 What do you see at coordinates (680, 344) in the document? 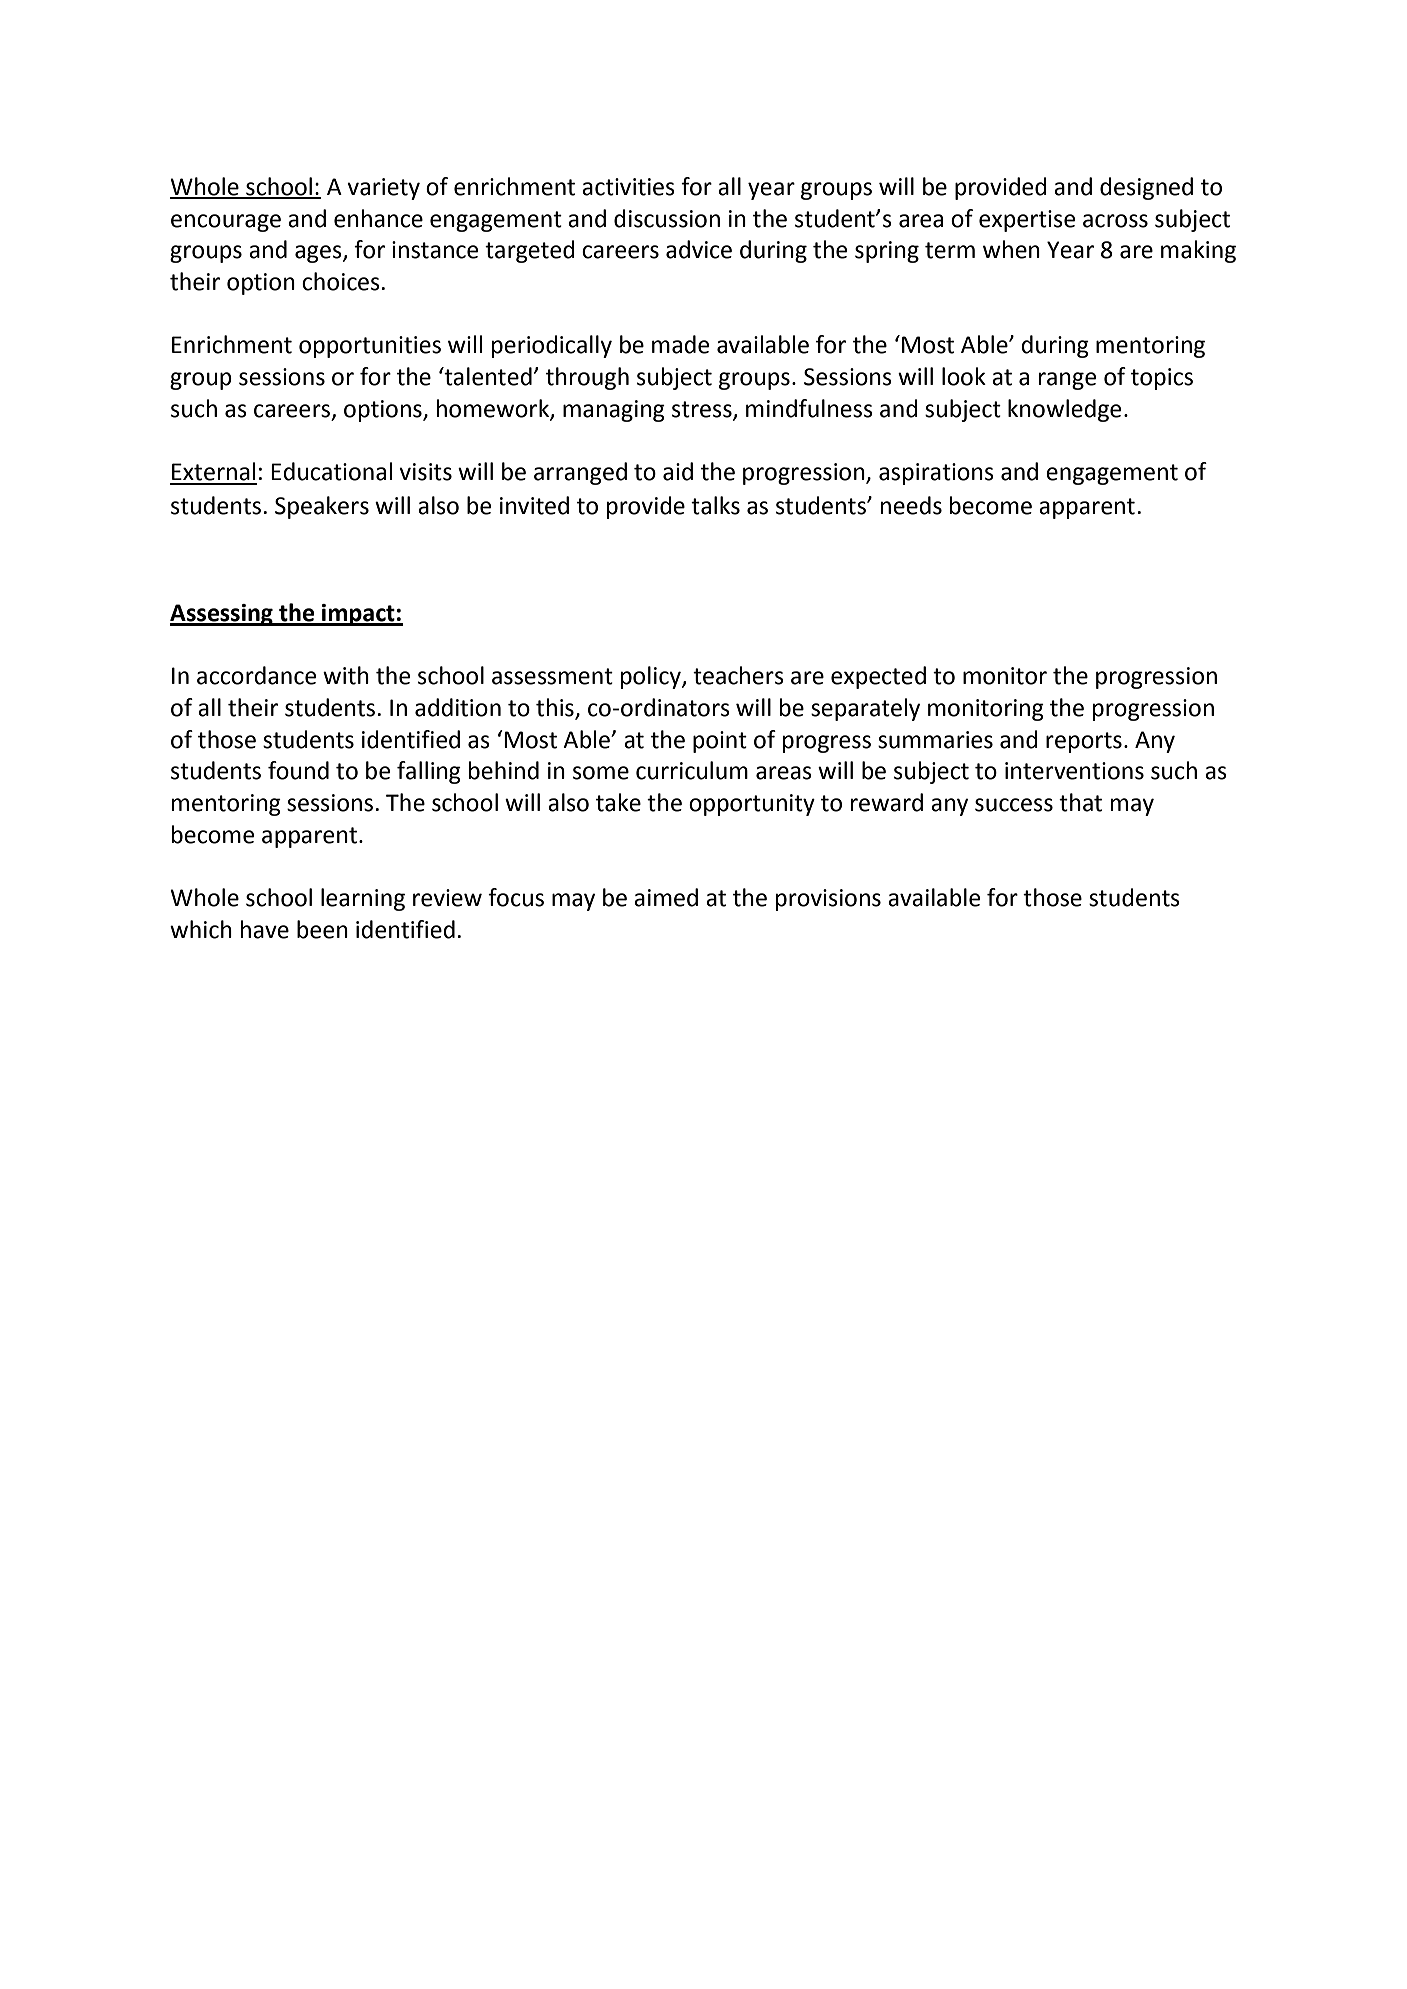
I see `made` at bounding box center [680, 344].
